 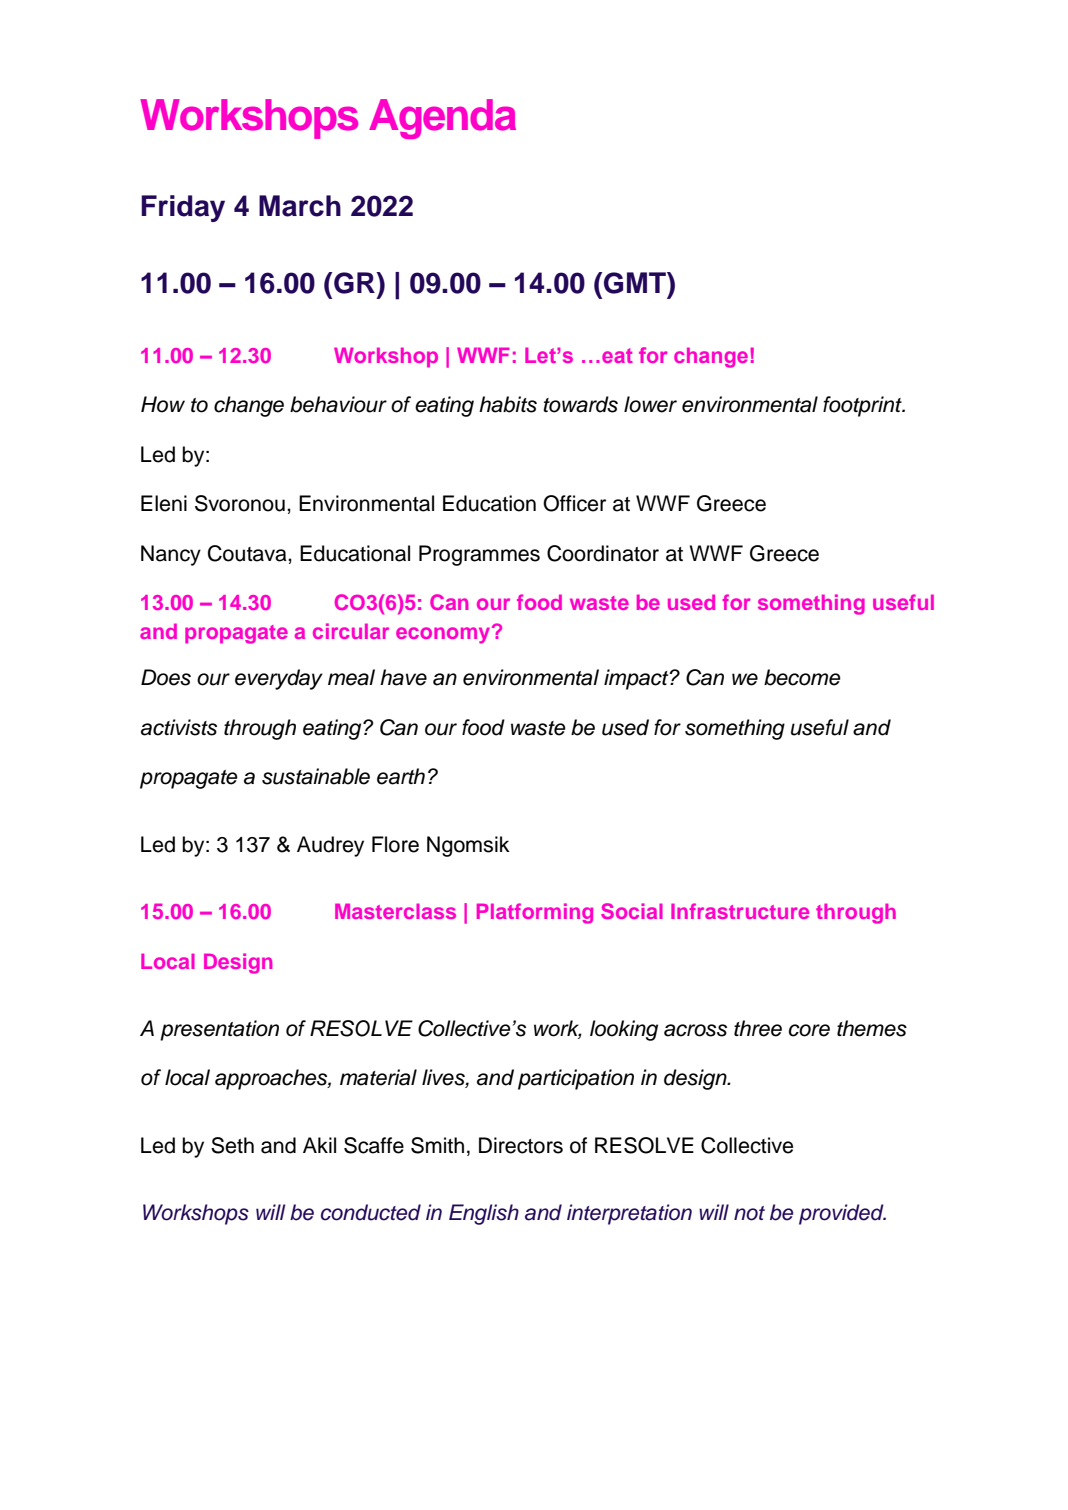 What do you see at coordinates (802, 677) in the screenshot?
I see `become` at bounding box center [802, 677].
